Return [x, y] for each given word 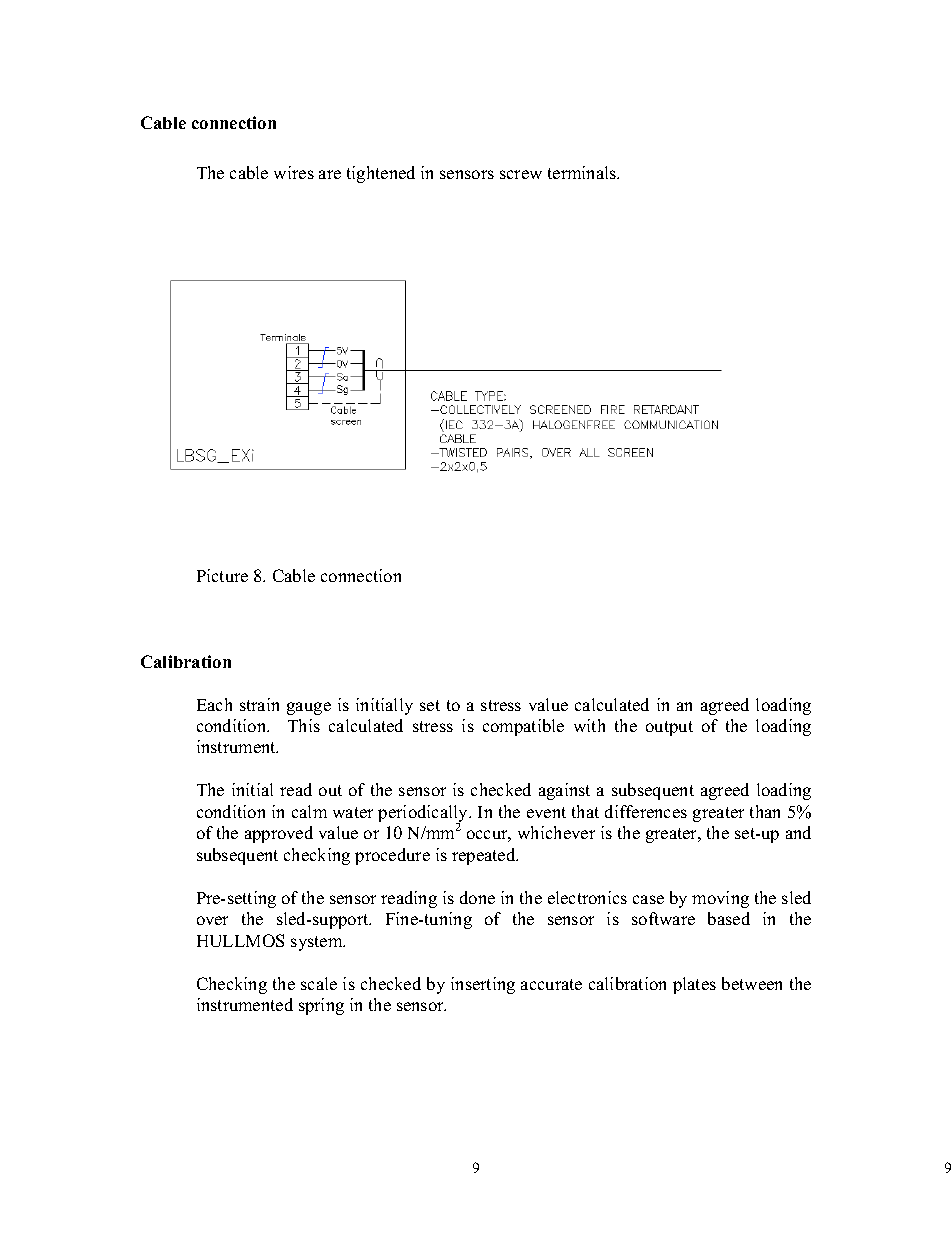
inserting [483, 985]
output [669, 728]
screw [521, 174]
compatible [523, 727]
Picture [222, 575]
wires [294, 172]
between [752, 983]
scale [319, 983]
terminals [583, 172]
